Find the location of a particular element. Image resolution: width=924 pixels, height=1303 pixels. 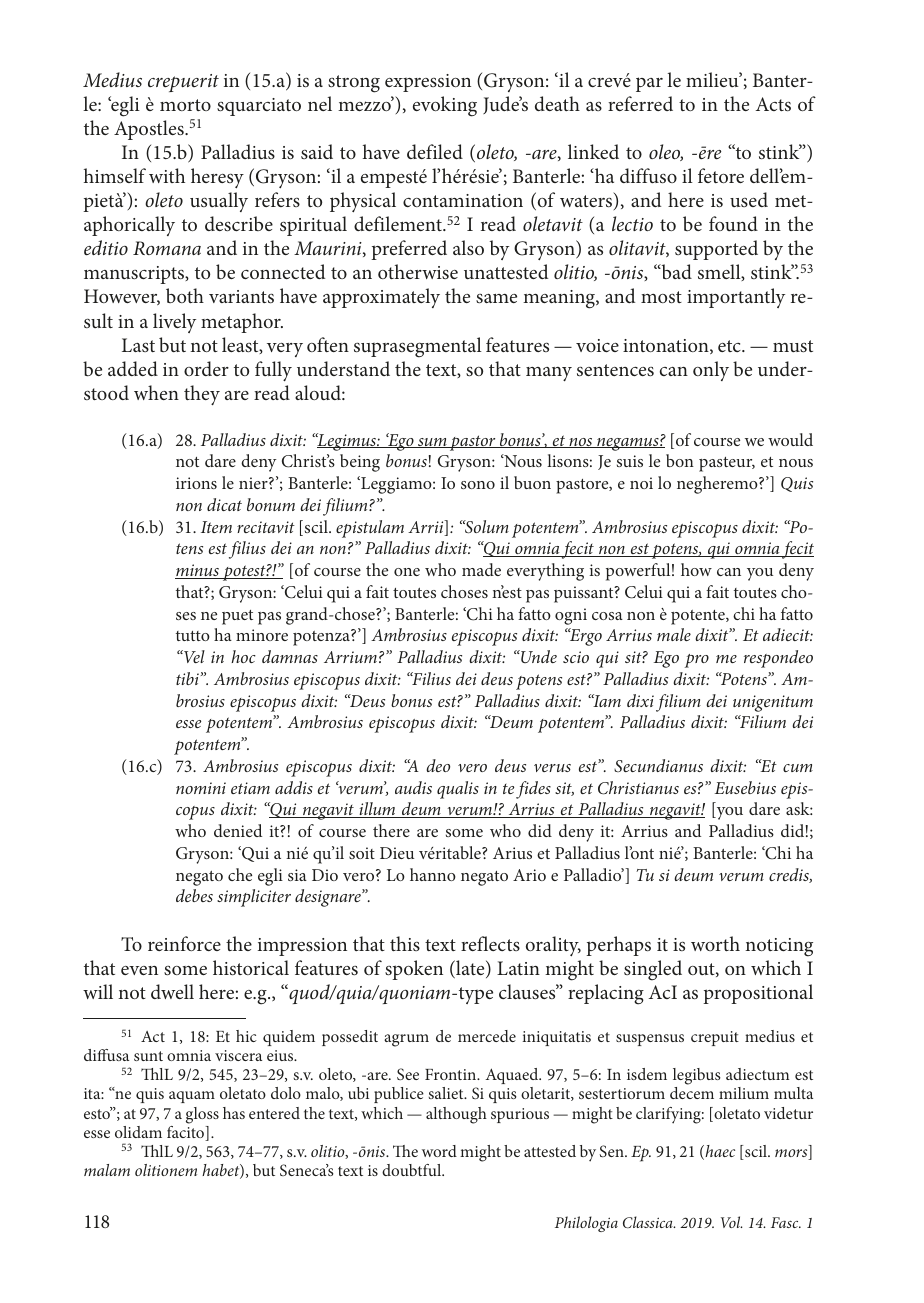

malam is located at coordinates (107, 1170).
